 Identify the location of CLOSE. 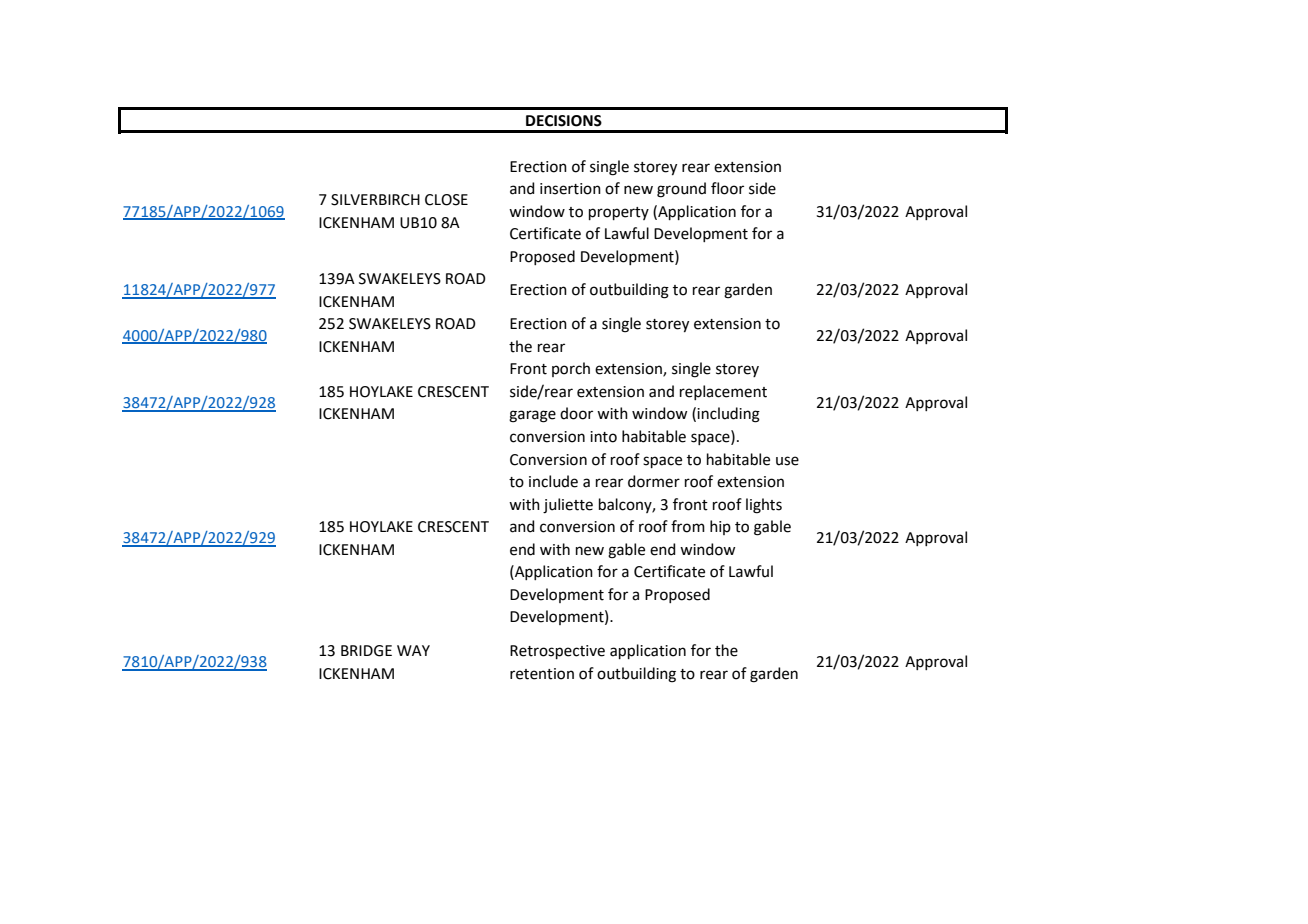
(446, 200).
